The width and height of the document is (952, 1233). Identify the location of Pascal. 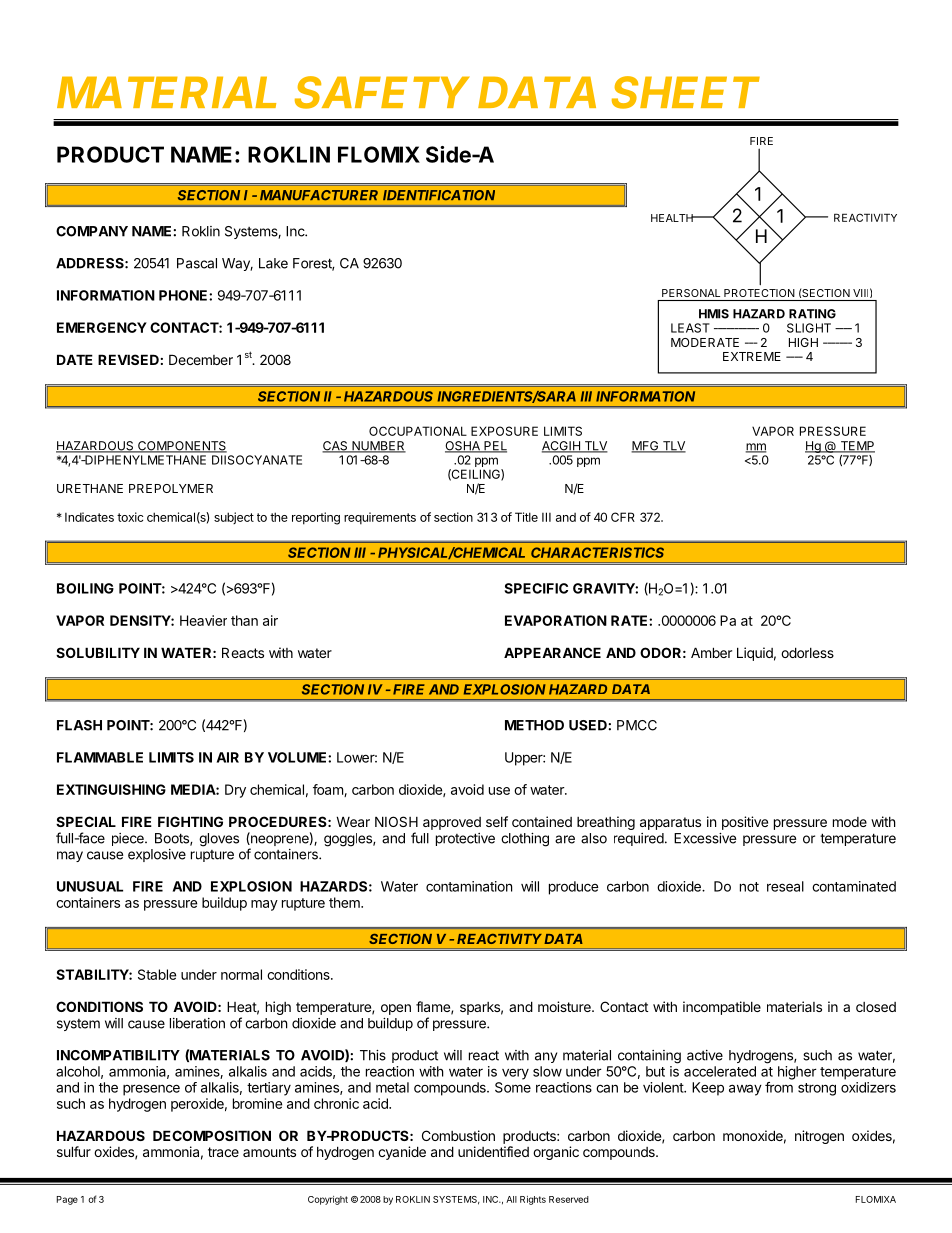
(197, 263).
